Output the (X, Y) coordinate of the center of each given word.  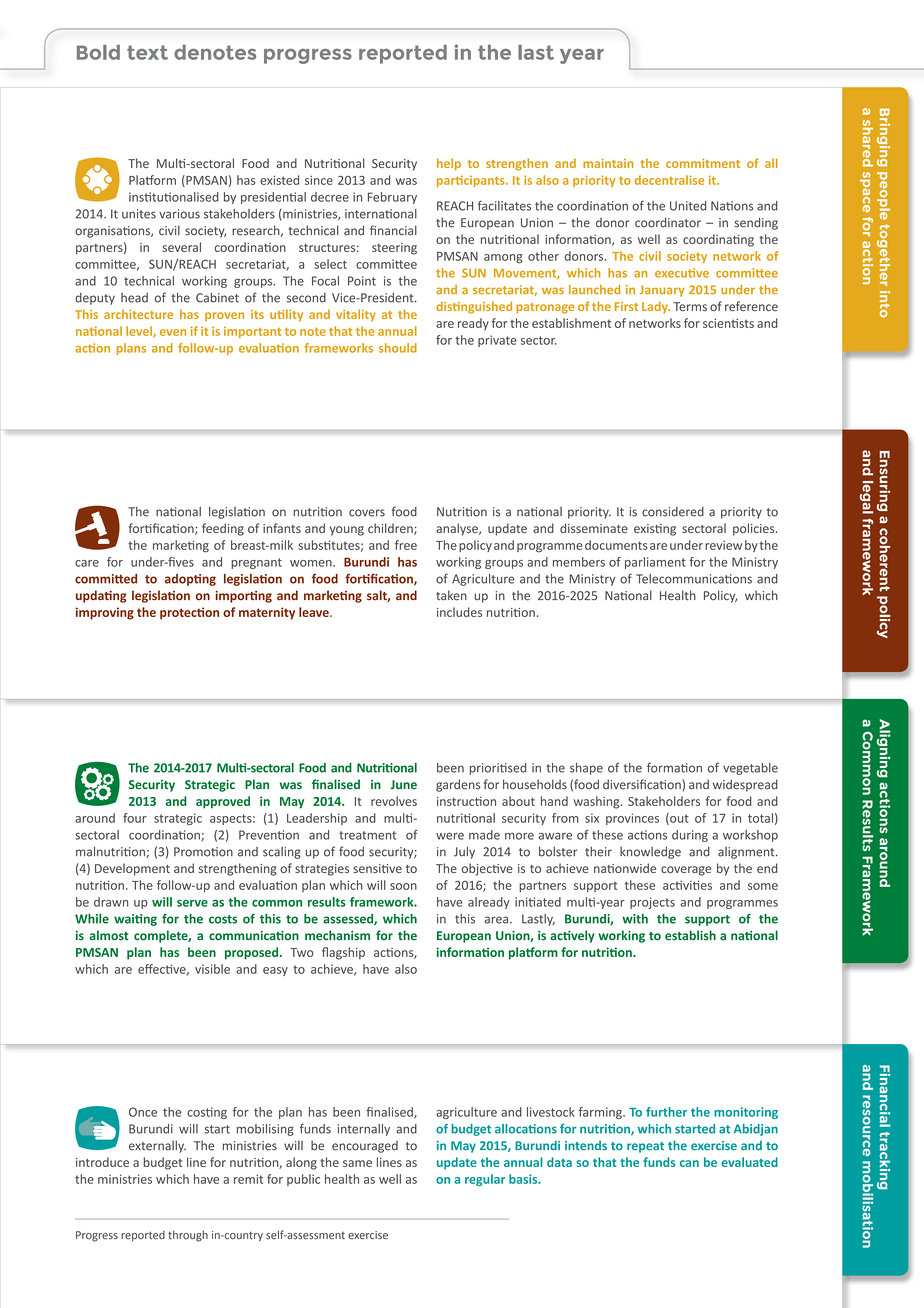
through (188, 1236)
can (689, 1163)
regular (485, 1180)
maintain (608, 163)
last (536, 52)
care (87, 563)
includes (459, 612)
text (147, 52)
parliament (655, 563)
